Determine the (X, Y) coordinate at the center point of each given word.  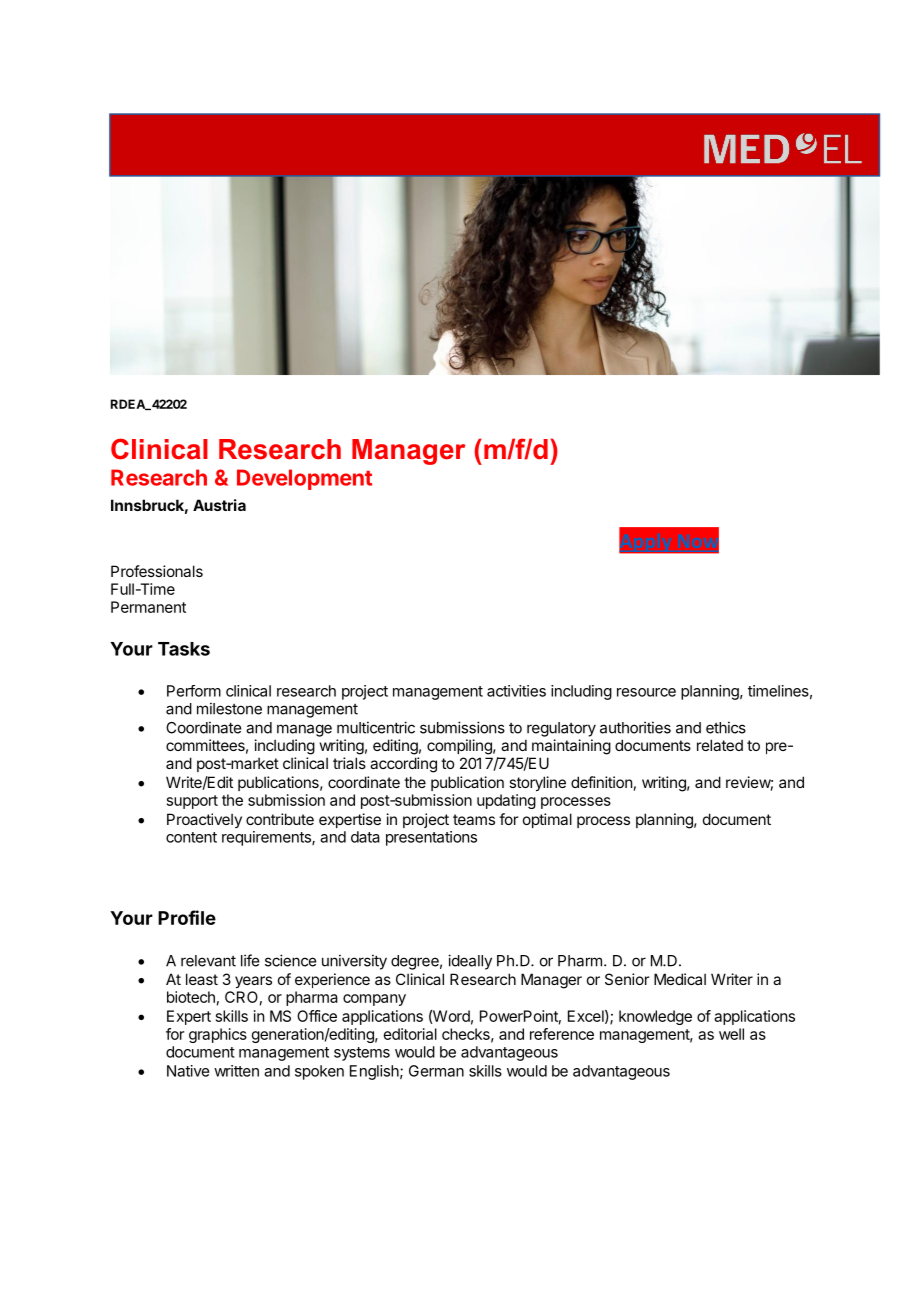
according (403, 765)
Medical (680, 979)
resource (646, 692)
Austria (219, 505)
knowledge (655, 1017)
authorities (635, 727)
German (436, 1071)
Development (304, 479)
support (192, 802)
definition (601, 782)
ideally (470, 962)
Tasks (184, 649)
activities (516, 691)
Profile (187, 917)
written (236, 1071)
